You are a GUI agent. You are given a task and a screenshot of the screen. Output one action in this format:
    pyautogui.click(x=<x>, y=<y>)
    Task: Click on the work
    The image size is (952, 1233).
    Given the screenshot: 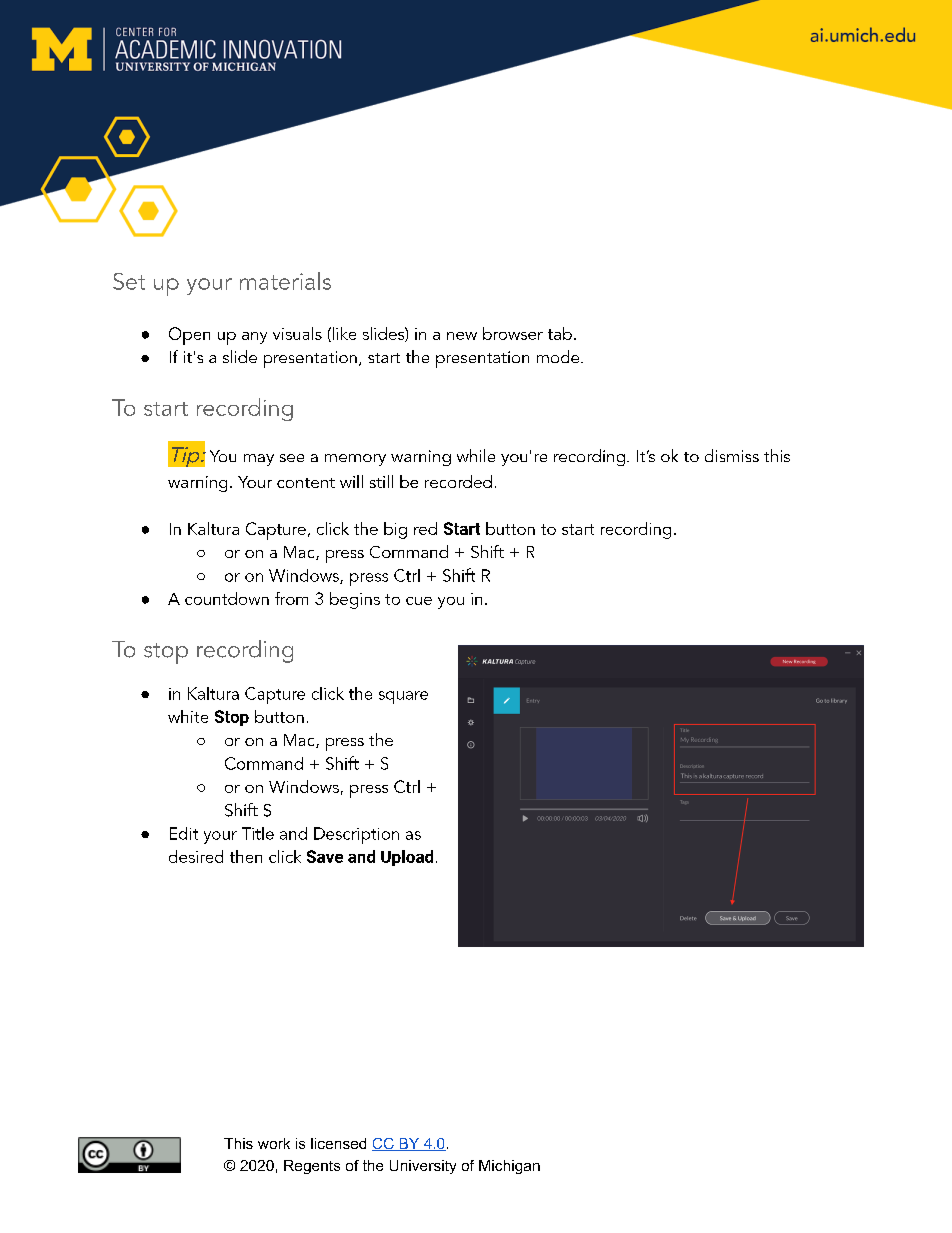 What is the action you would take?
    pyautogui.click(x=274, y=1143)
